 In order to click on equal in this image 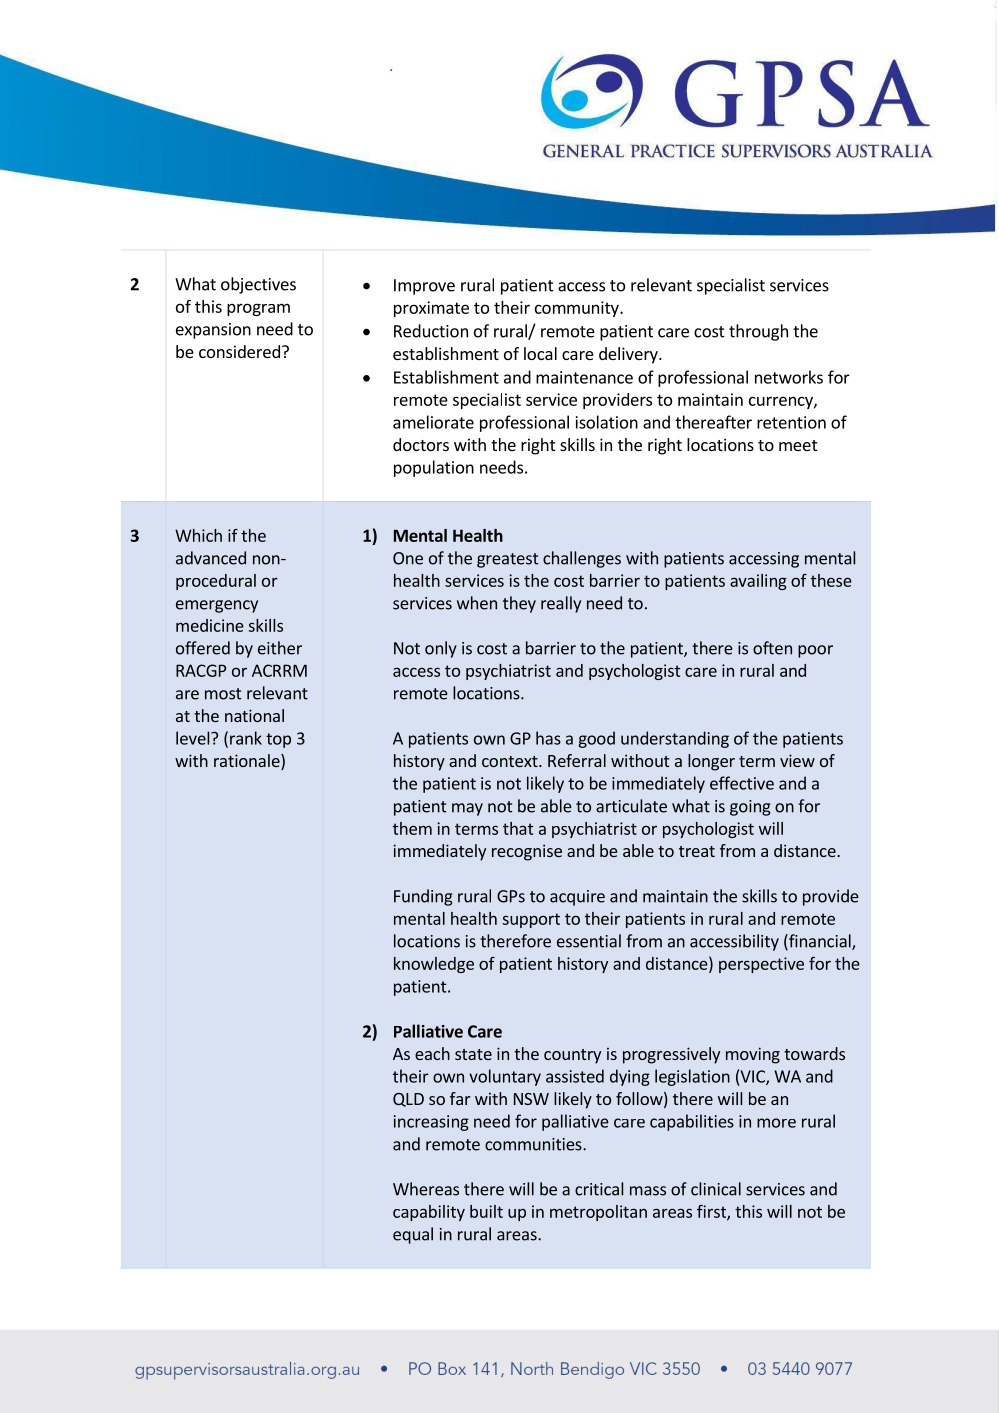, I will do `click(413, 1235)`.
